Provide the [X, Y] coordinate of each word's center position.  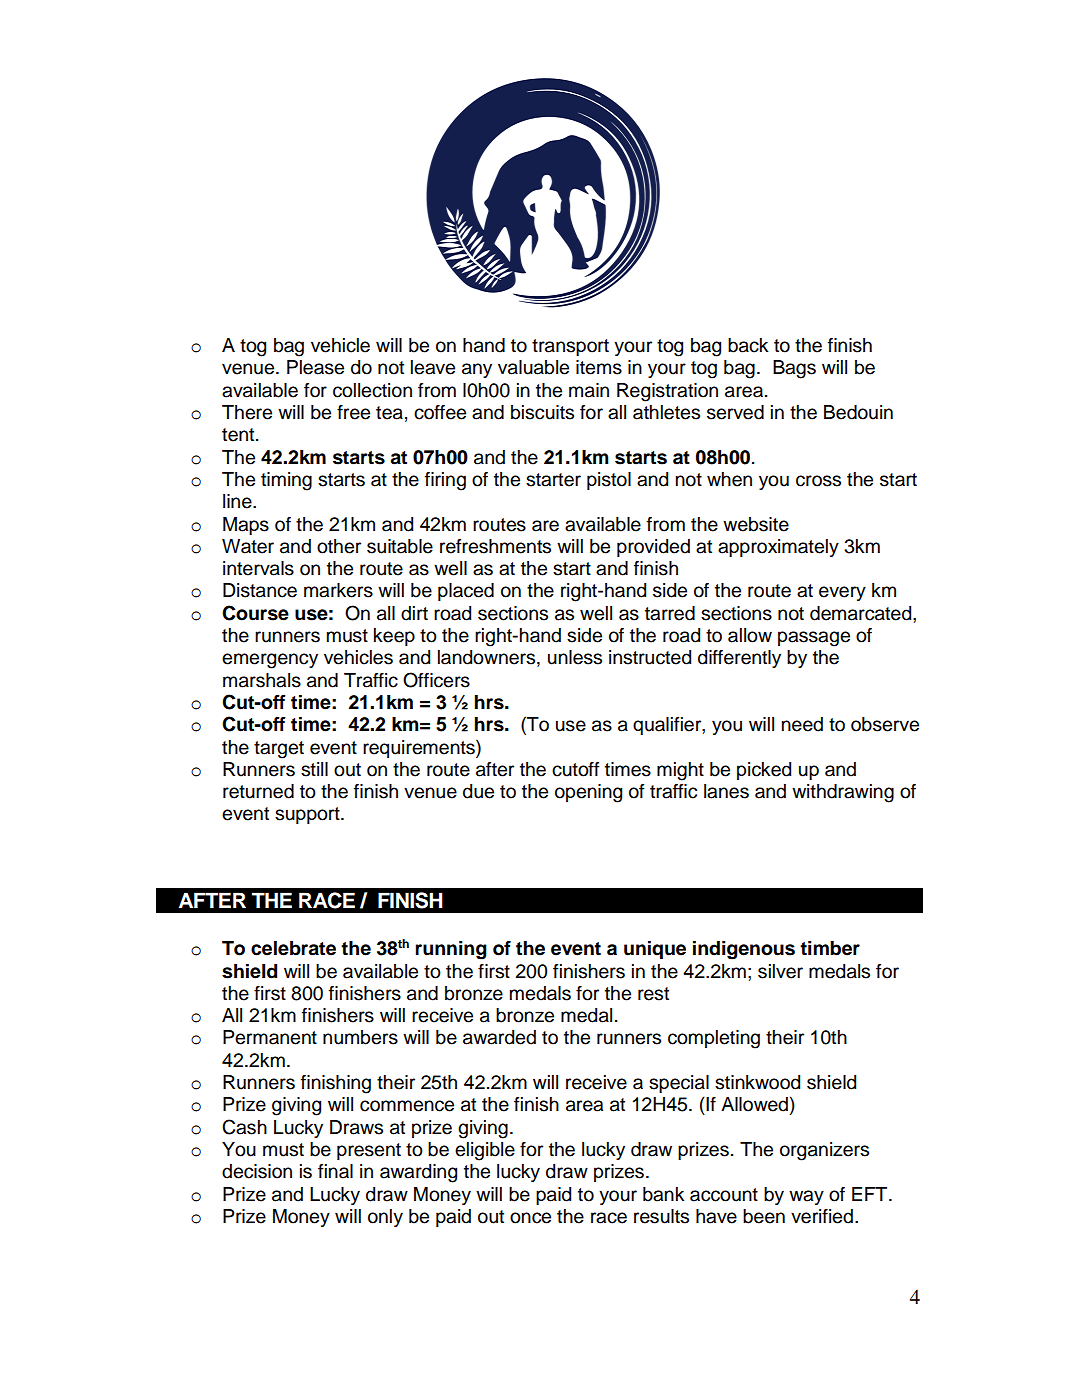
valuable [533, 367]
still [314, 769]
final [335, 1171]
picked [764, 771]
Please [315, 367]
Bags [794, 369]
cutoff [576, 769]
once [530, 1218]
